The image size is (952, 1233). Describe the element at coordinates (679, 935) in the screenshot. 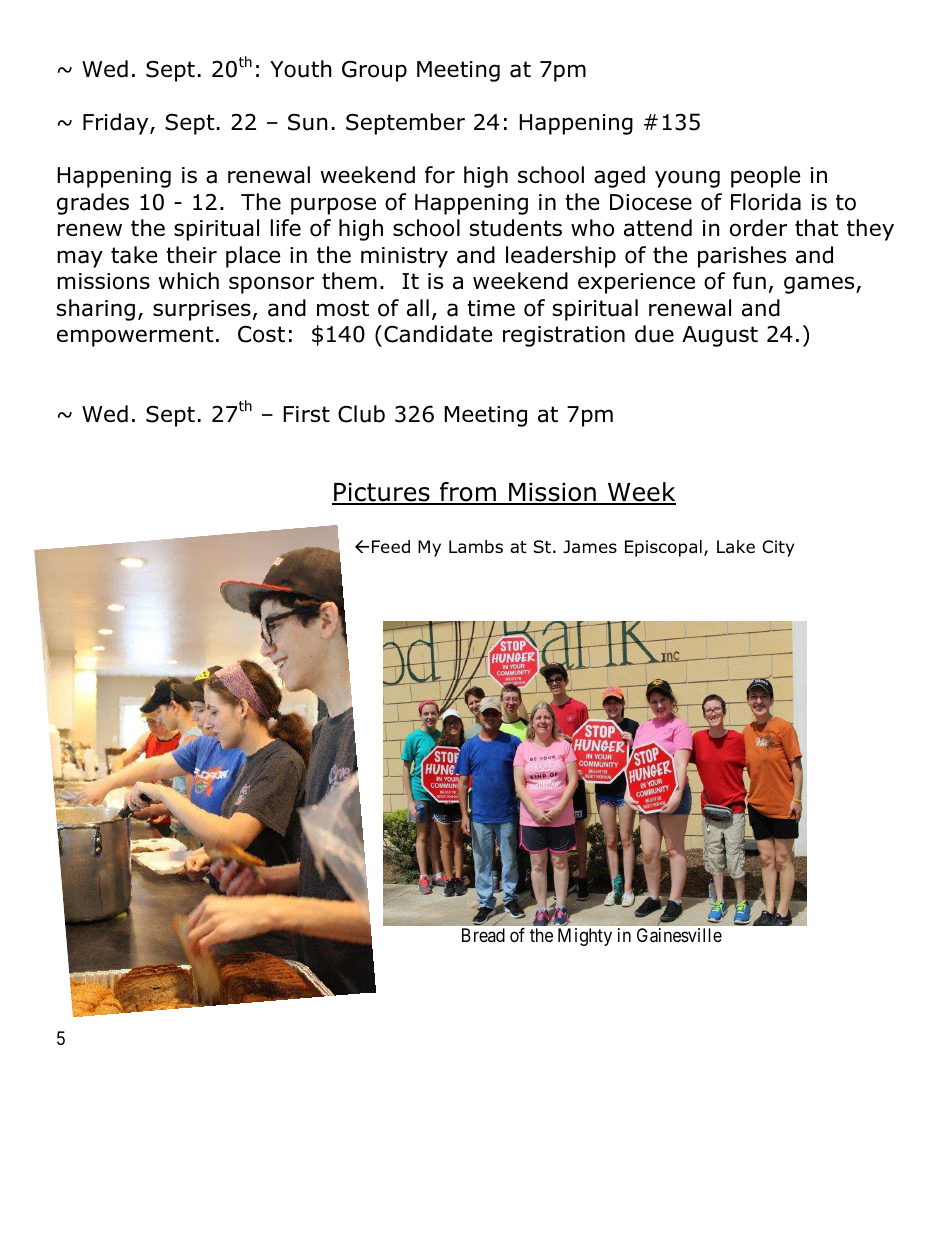

I see `Gainesville` at that location.
